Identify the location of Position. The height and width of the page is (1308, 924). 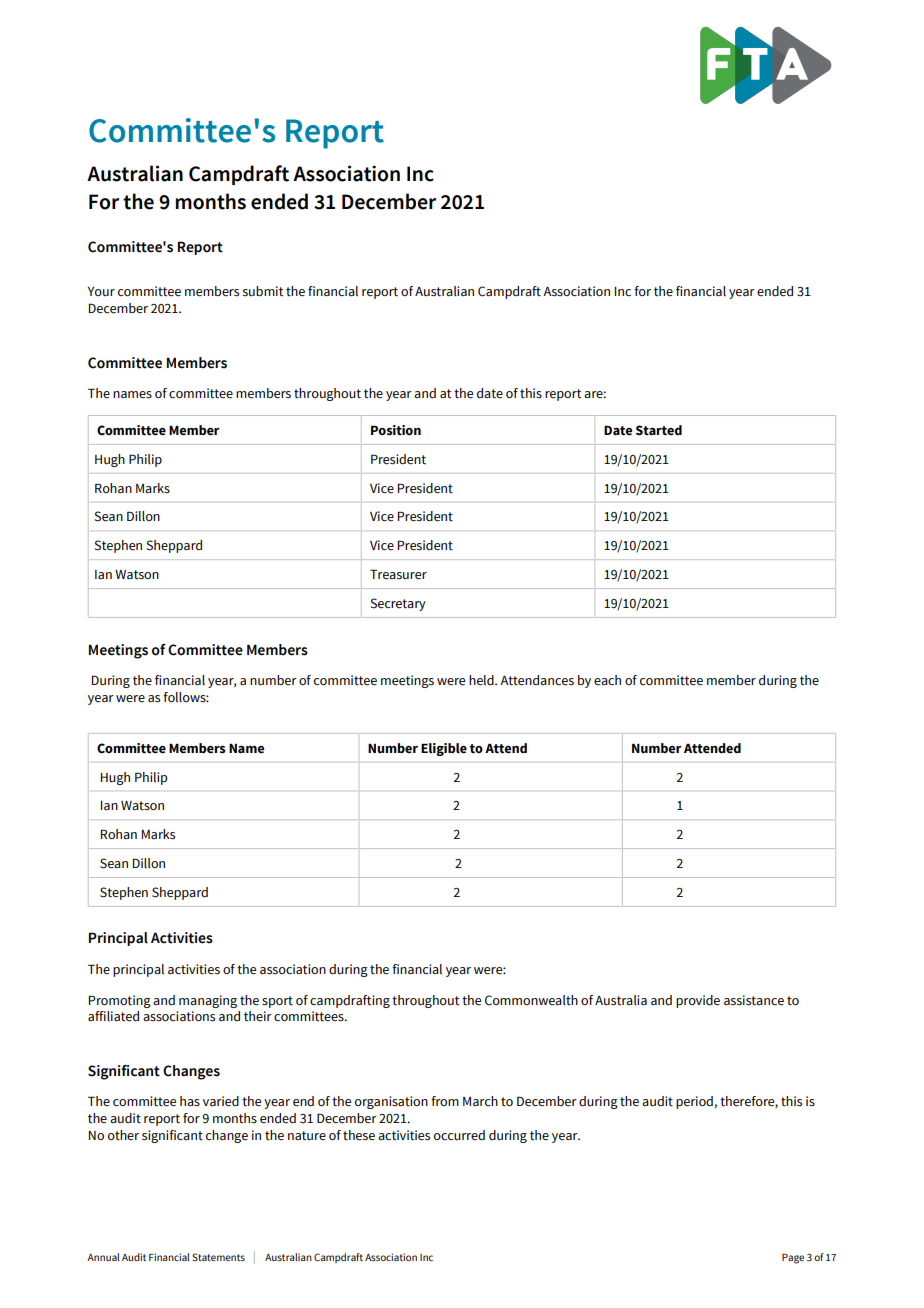
(396, 430).
